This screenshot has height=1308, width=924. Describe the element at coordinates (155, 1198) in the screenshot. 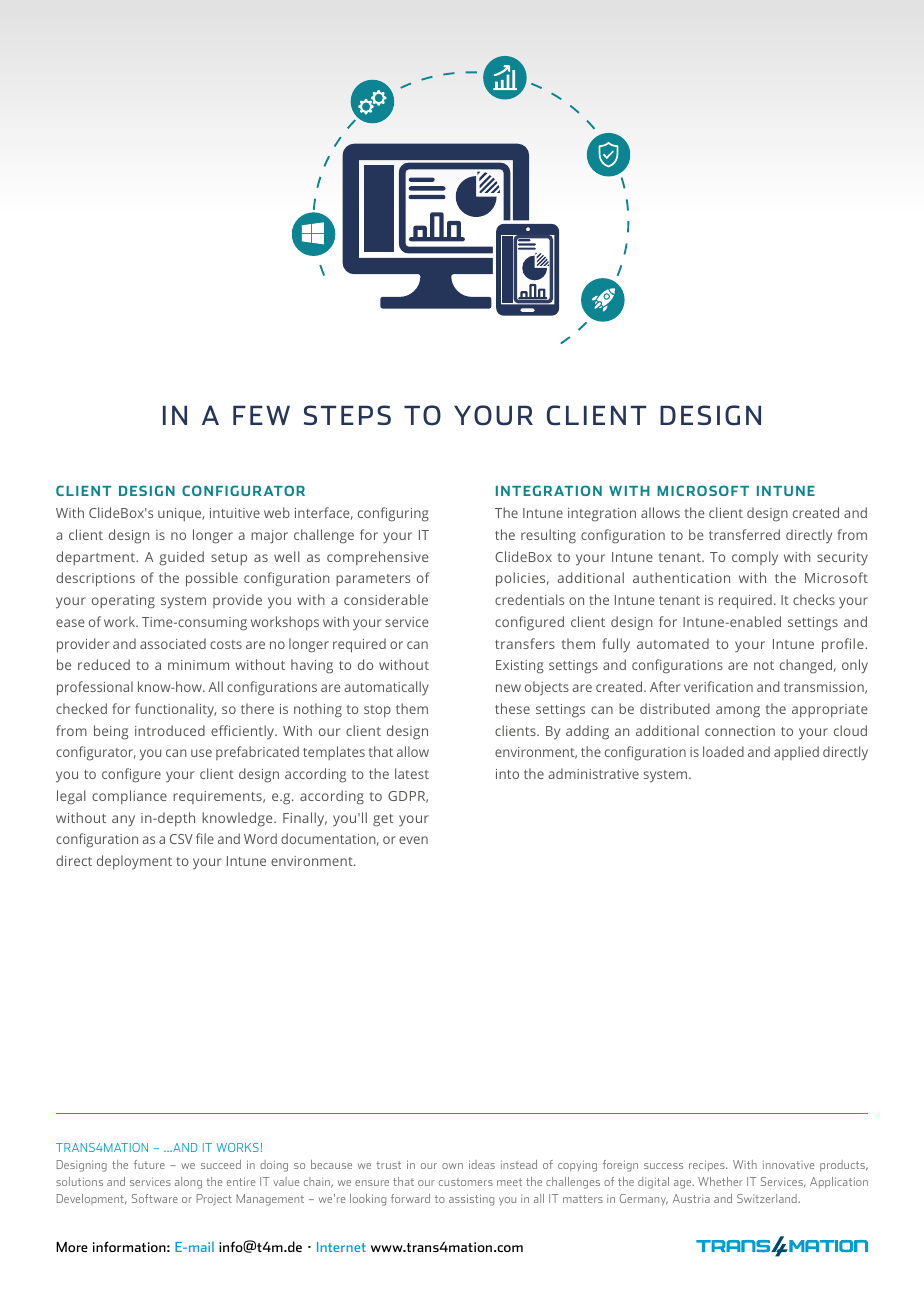

I see `Software` at that location.
